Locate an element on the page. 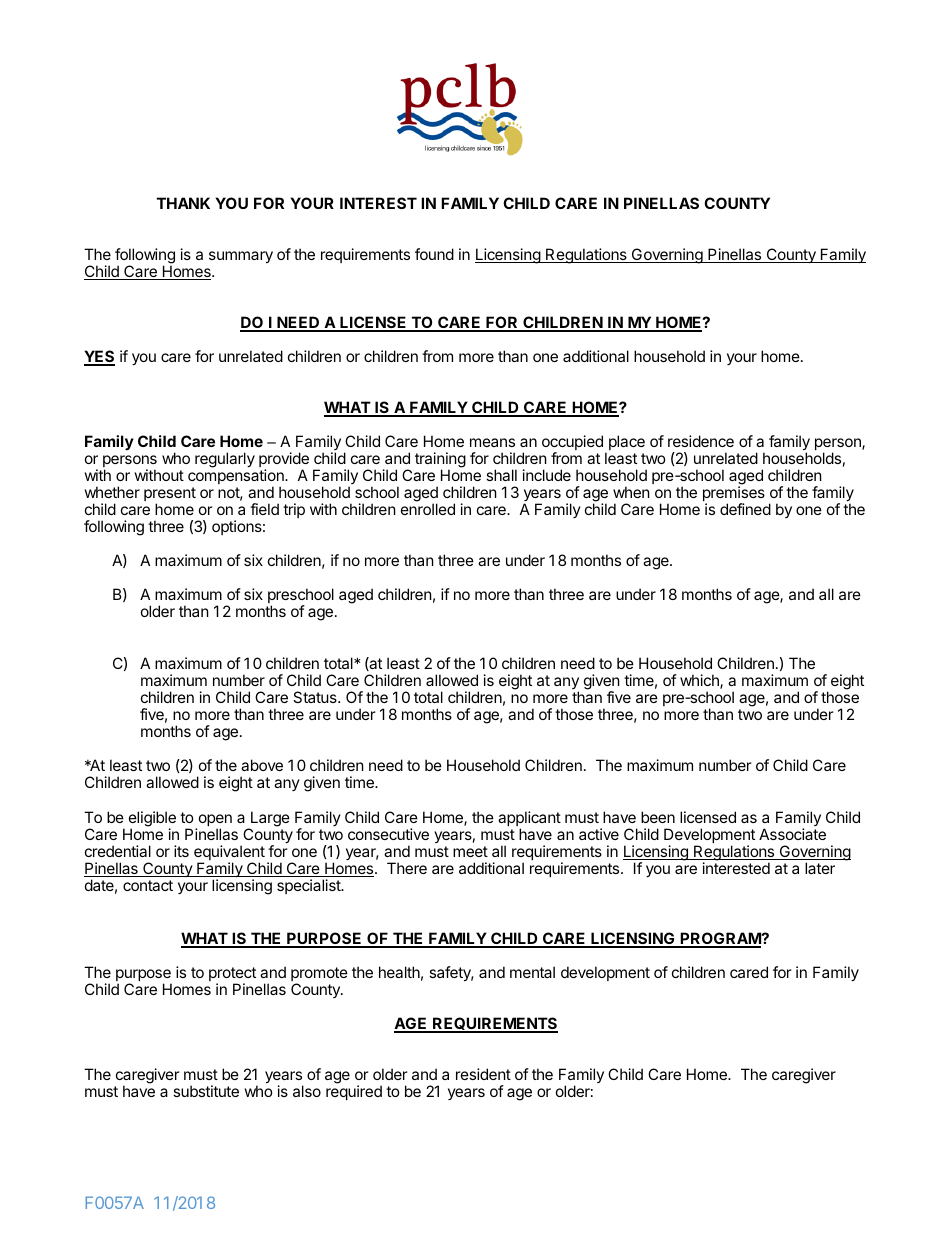 The height and width of the image is (1233, 952). Associate is located at coordinates (792, 834).
